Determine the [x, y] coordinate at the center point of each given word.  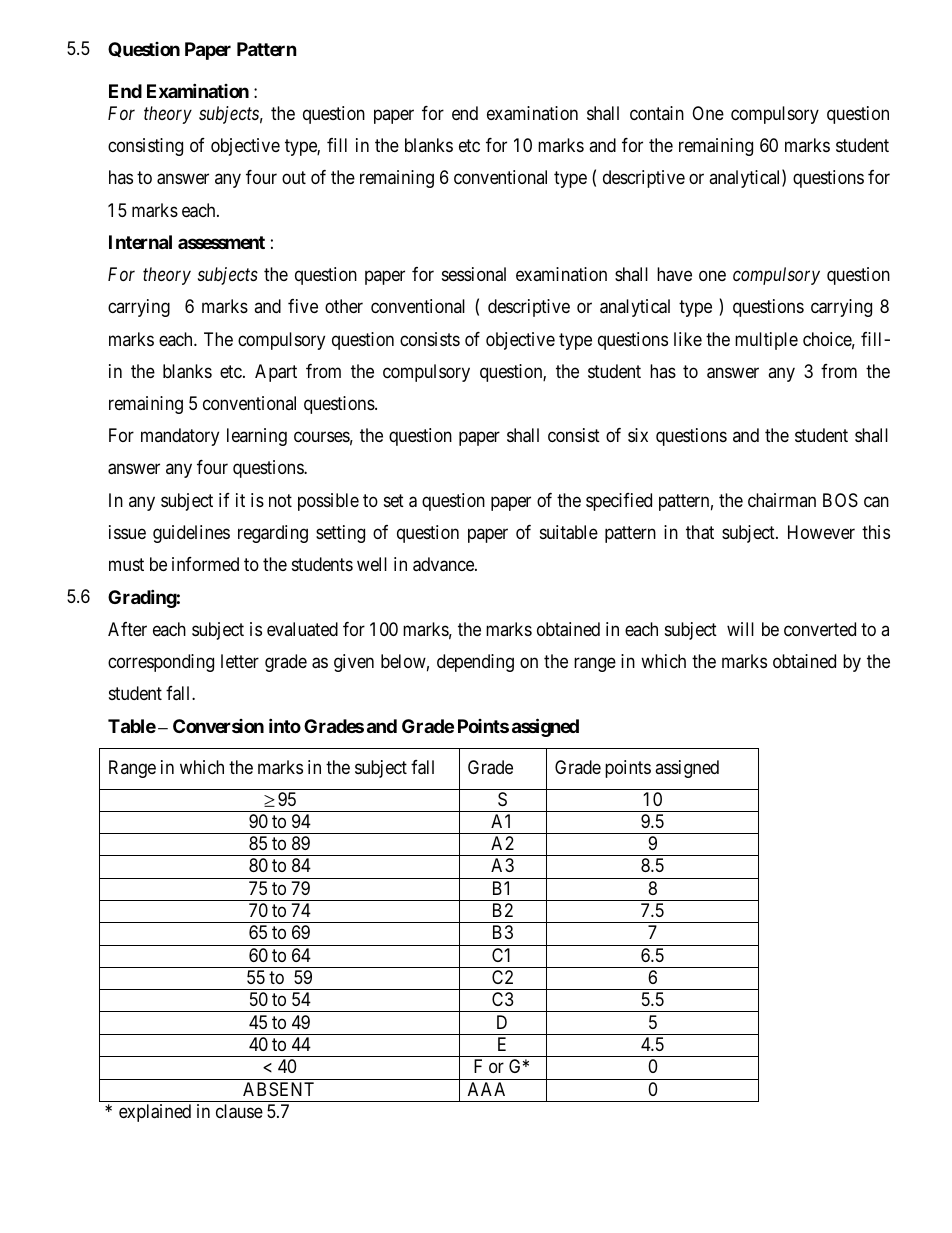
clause [239, 1111]
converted [820, 629]
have [674, 274]
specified [619, 502]
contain [657, 113]
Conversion [218, 726]
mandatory [180, 437]
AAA [486, 1089]
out [294, 178]
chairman [782, 500]
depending [475, 663]
